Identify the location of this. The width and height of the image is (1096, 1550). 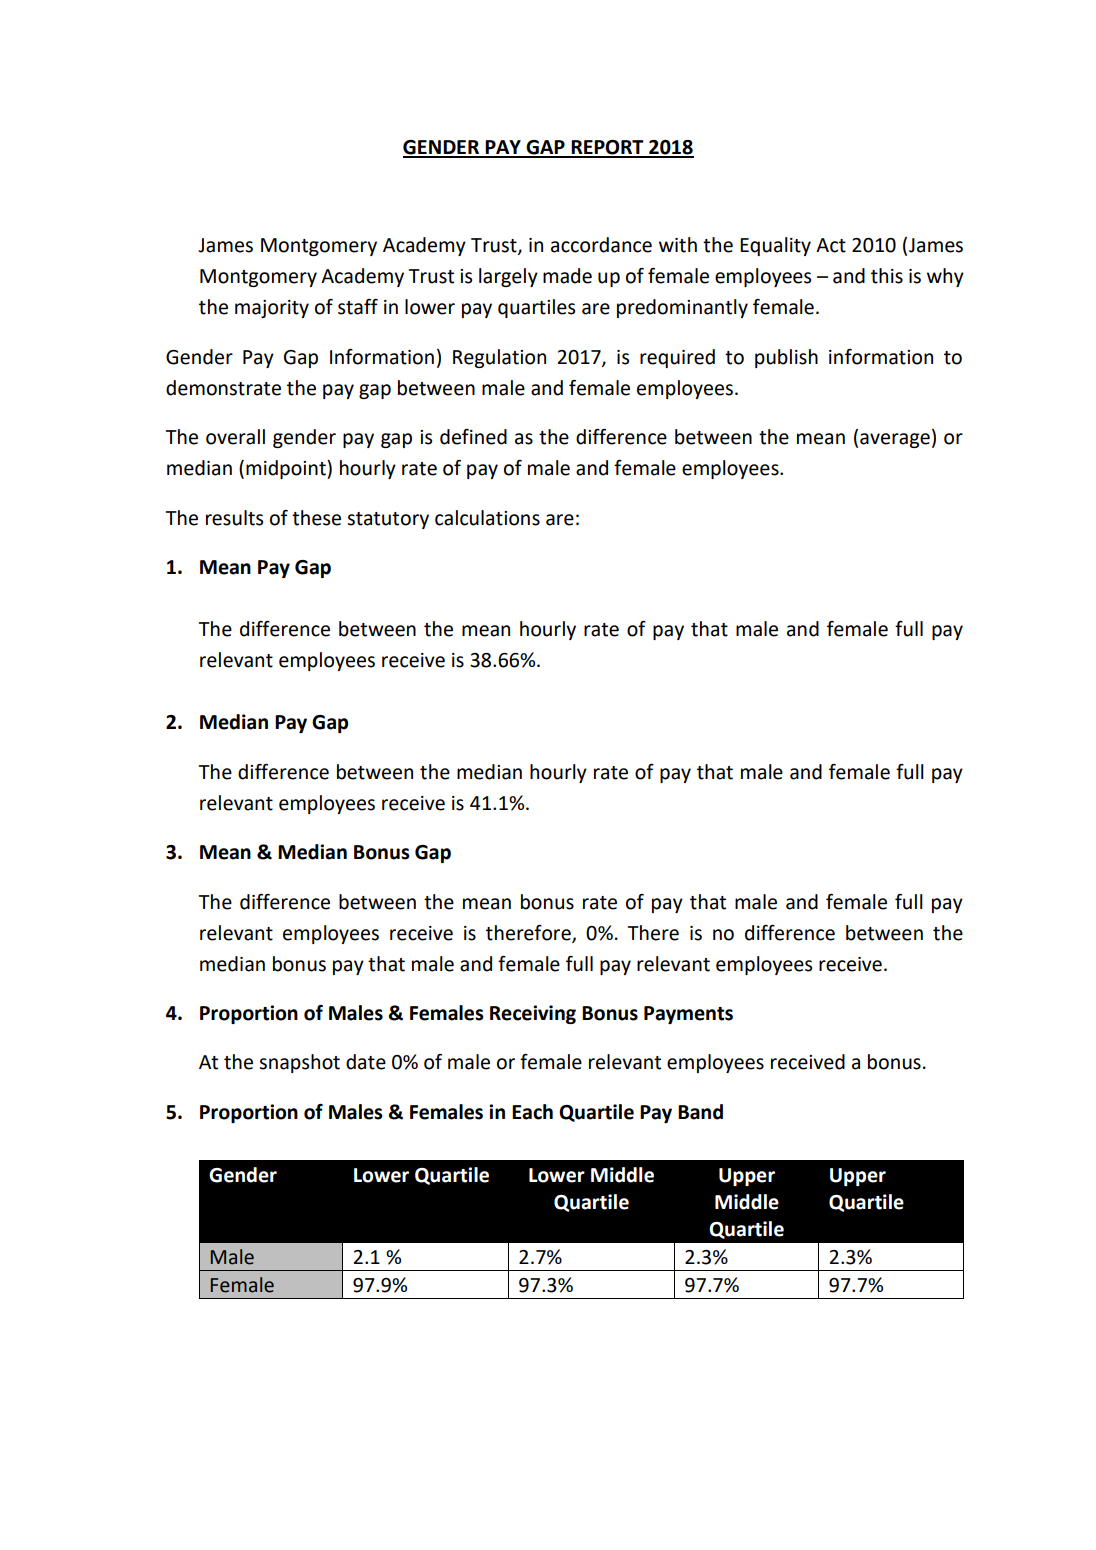
(887, 276).
